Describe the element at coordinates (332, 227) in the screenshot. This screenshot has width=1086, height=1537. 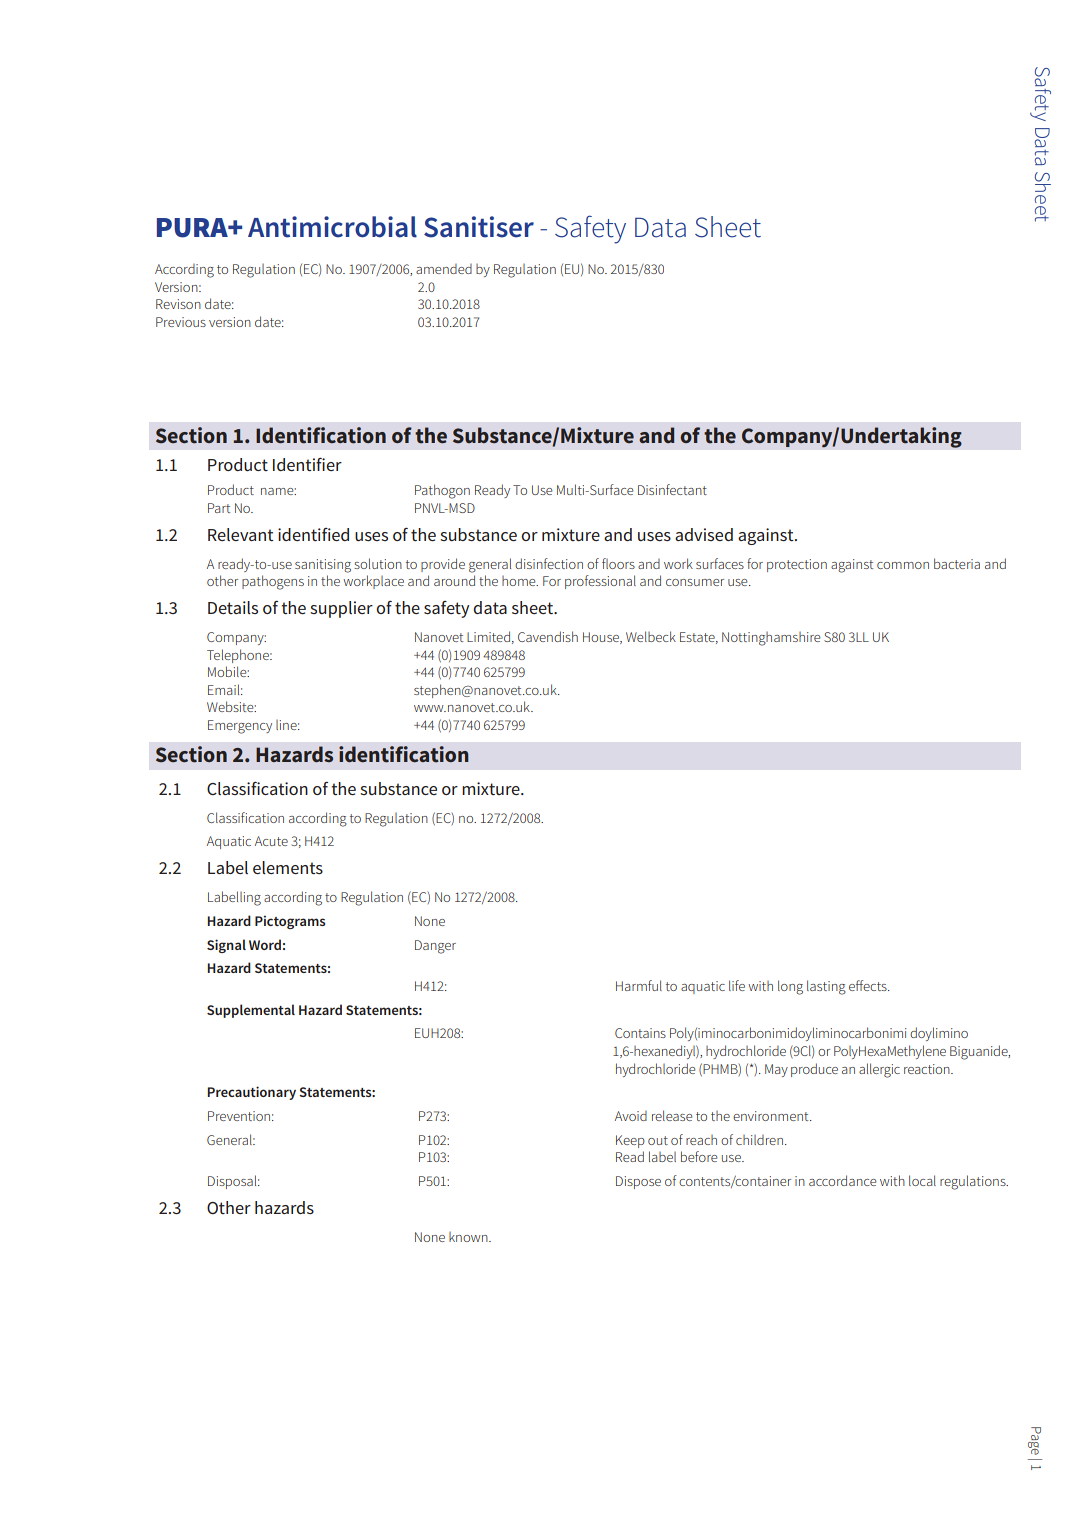
I see `Antimicrobial` at that location.
